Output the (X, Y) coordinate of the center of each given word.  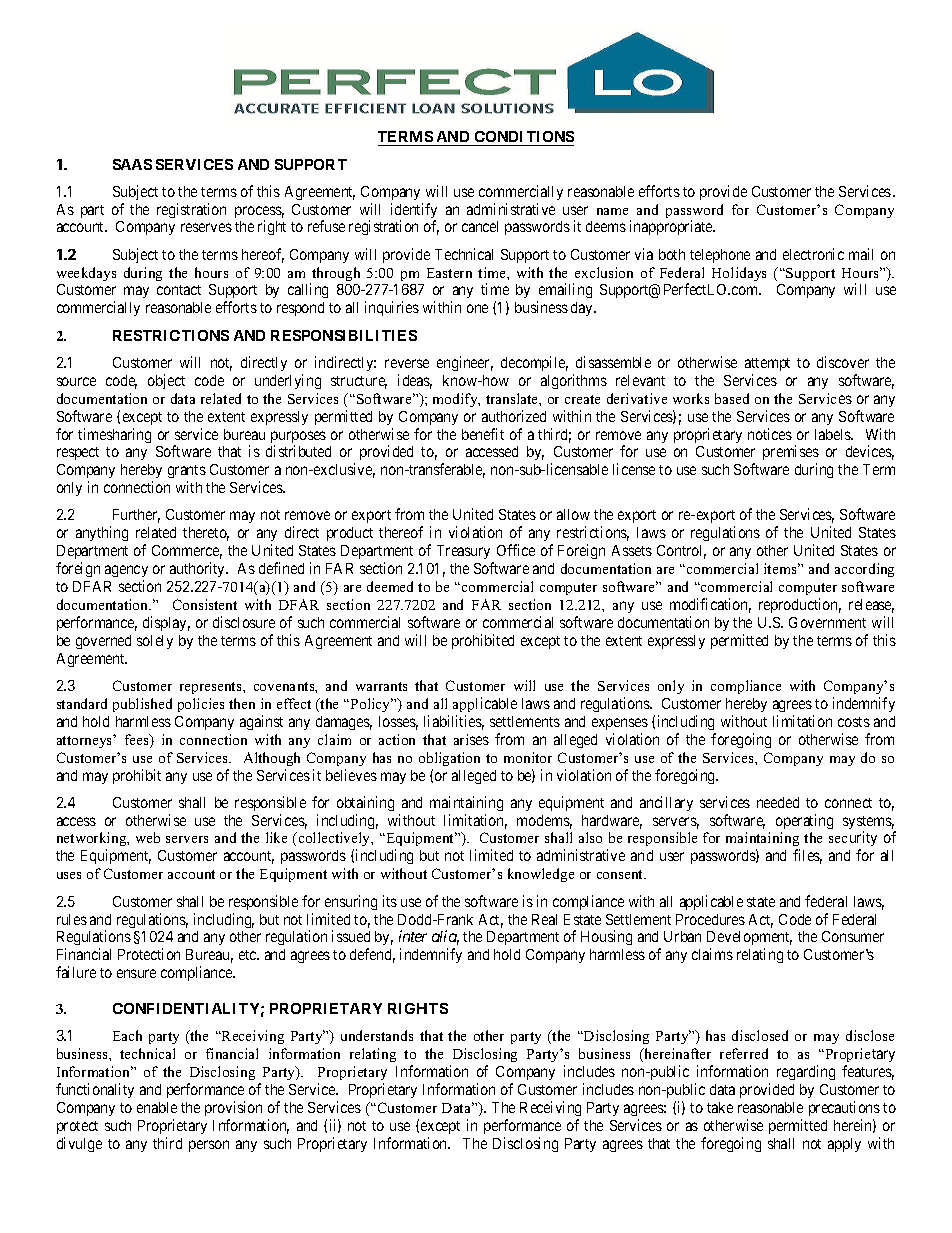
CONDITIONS (523, 138)
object (166, 381)
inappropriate (672, 227)
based (732, 398)
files (807, 856)
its (390, 901)
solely (155, 642)
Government (827, 622)
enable (157, 1107)
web (148, 837)
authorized (514, 416)
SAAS (132, 164)
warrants (381, 686)
